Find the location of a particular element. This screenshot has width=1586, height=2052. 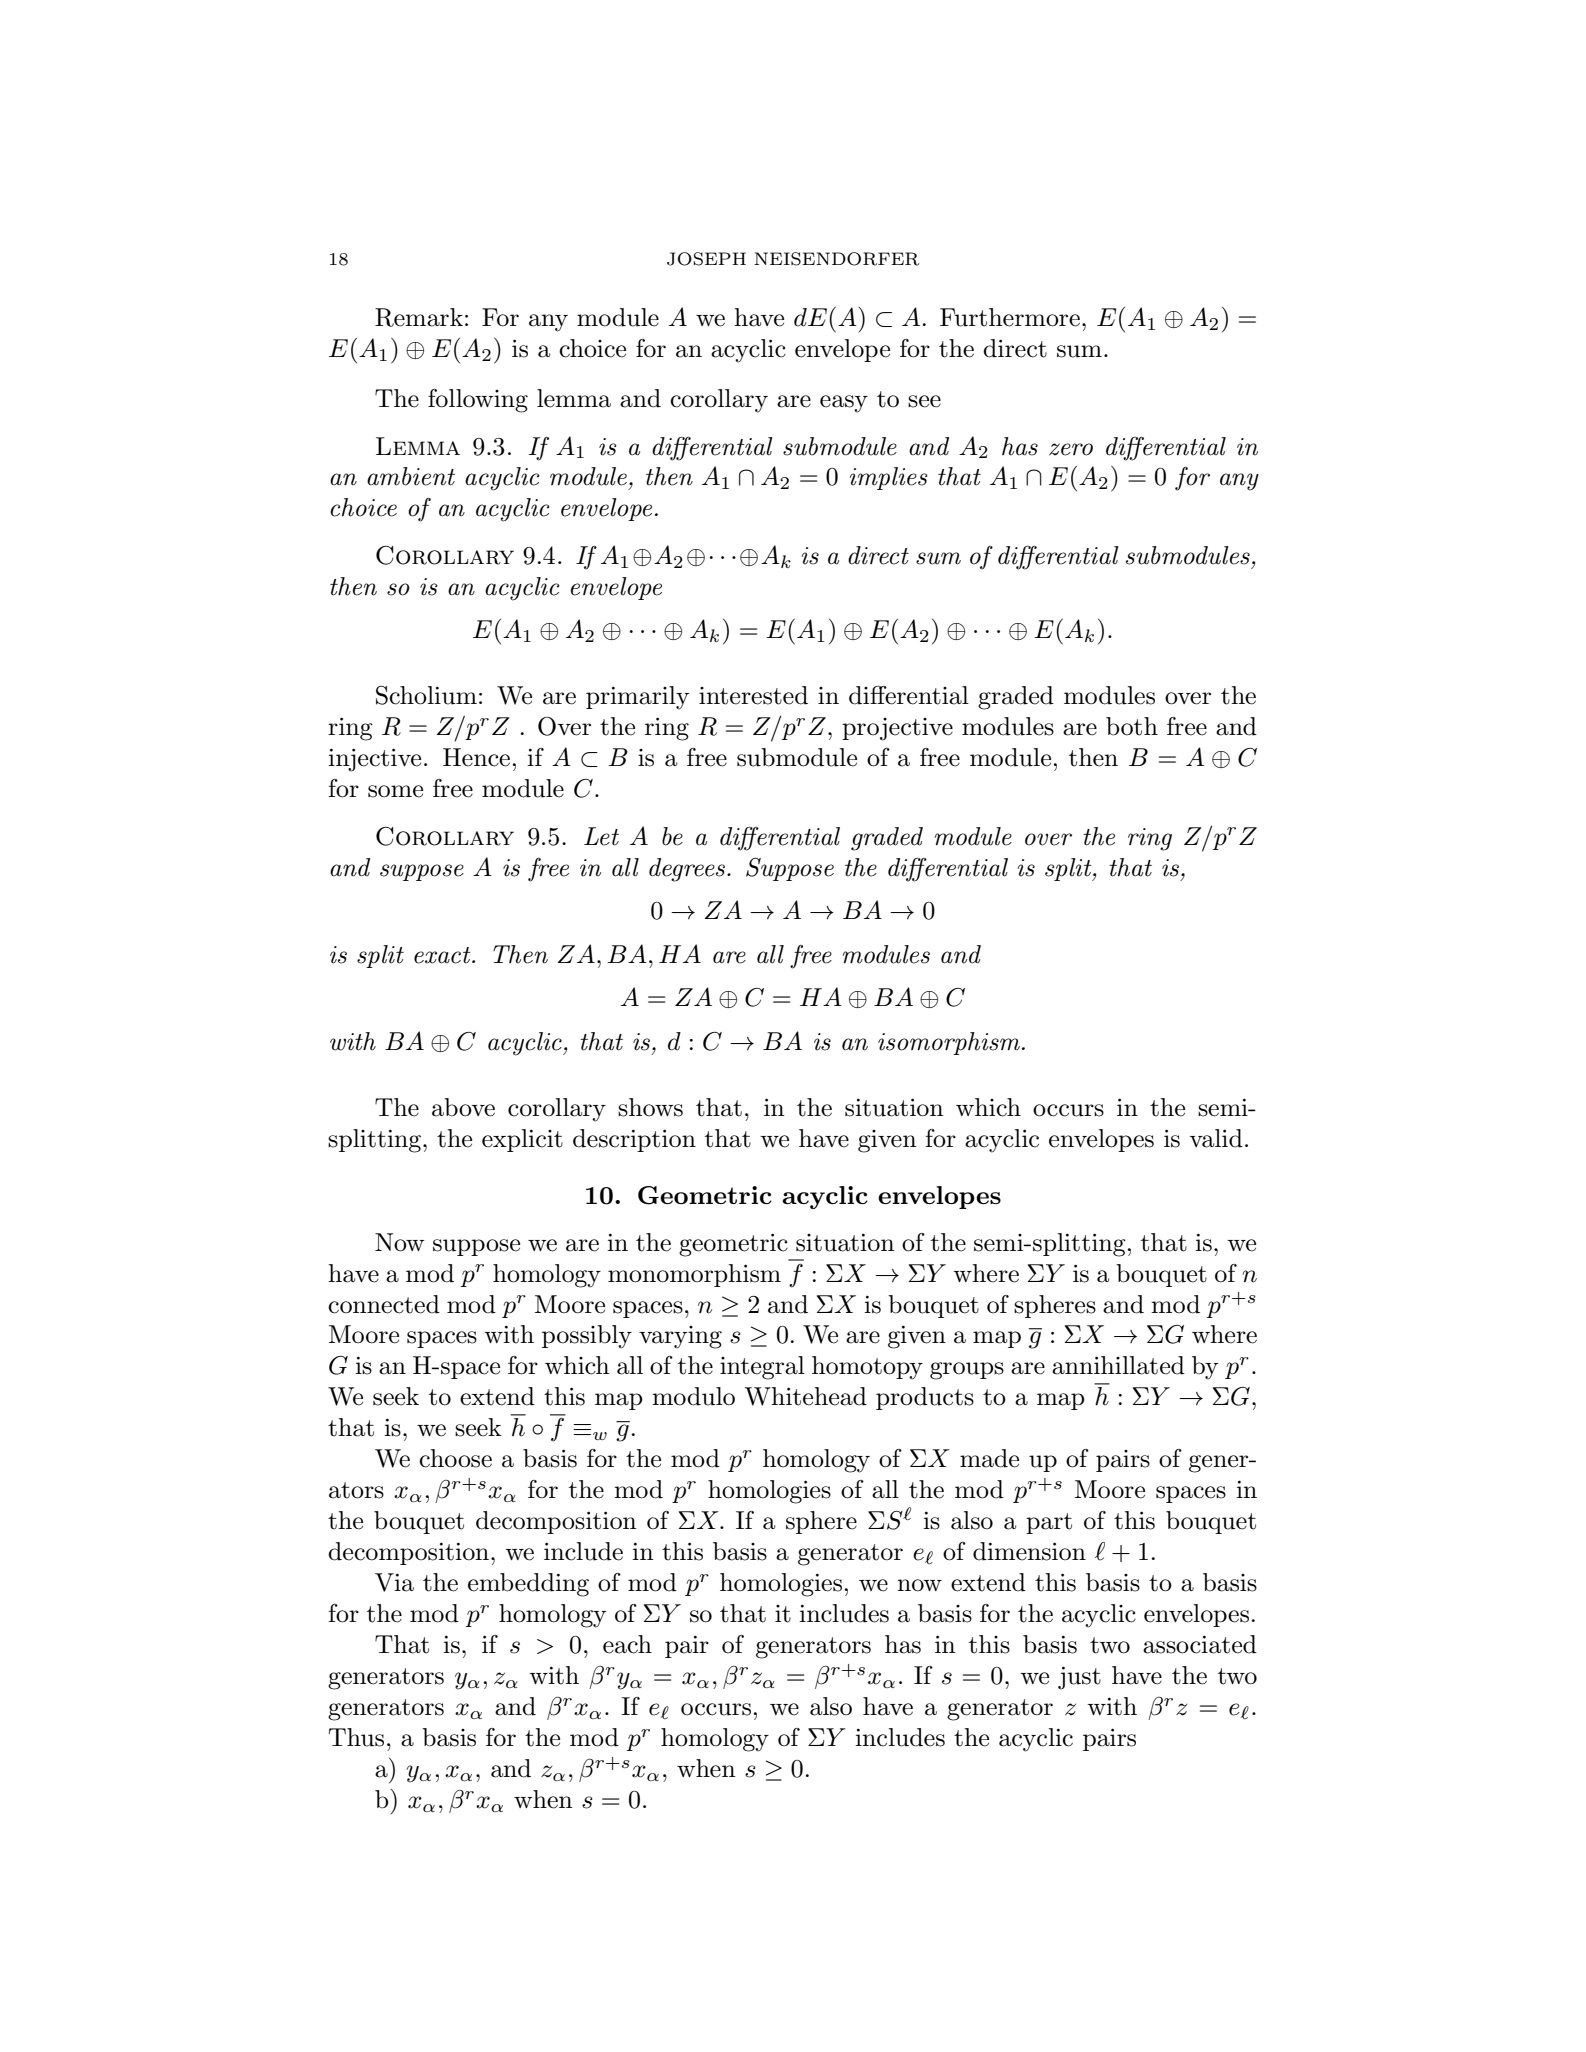

JOSEPH is located at coordinates (706, 259).
